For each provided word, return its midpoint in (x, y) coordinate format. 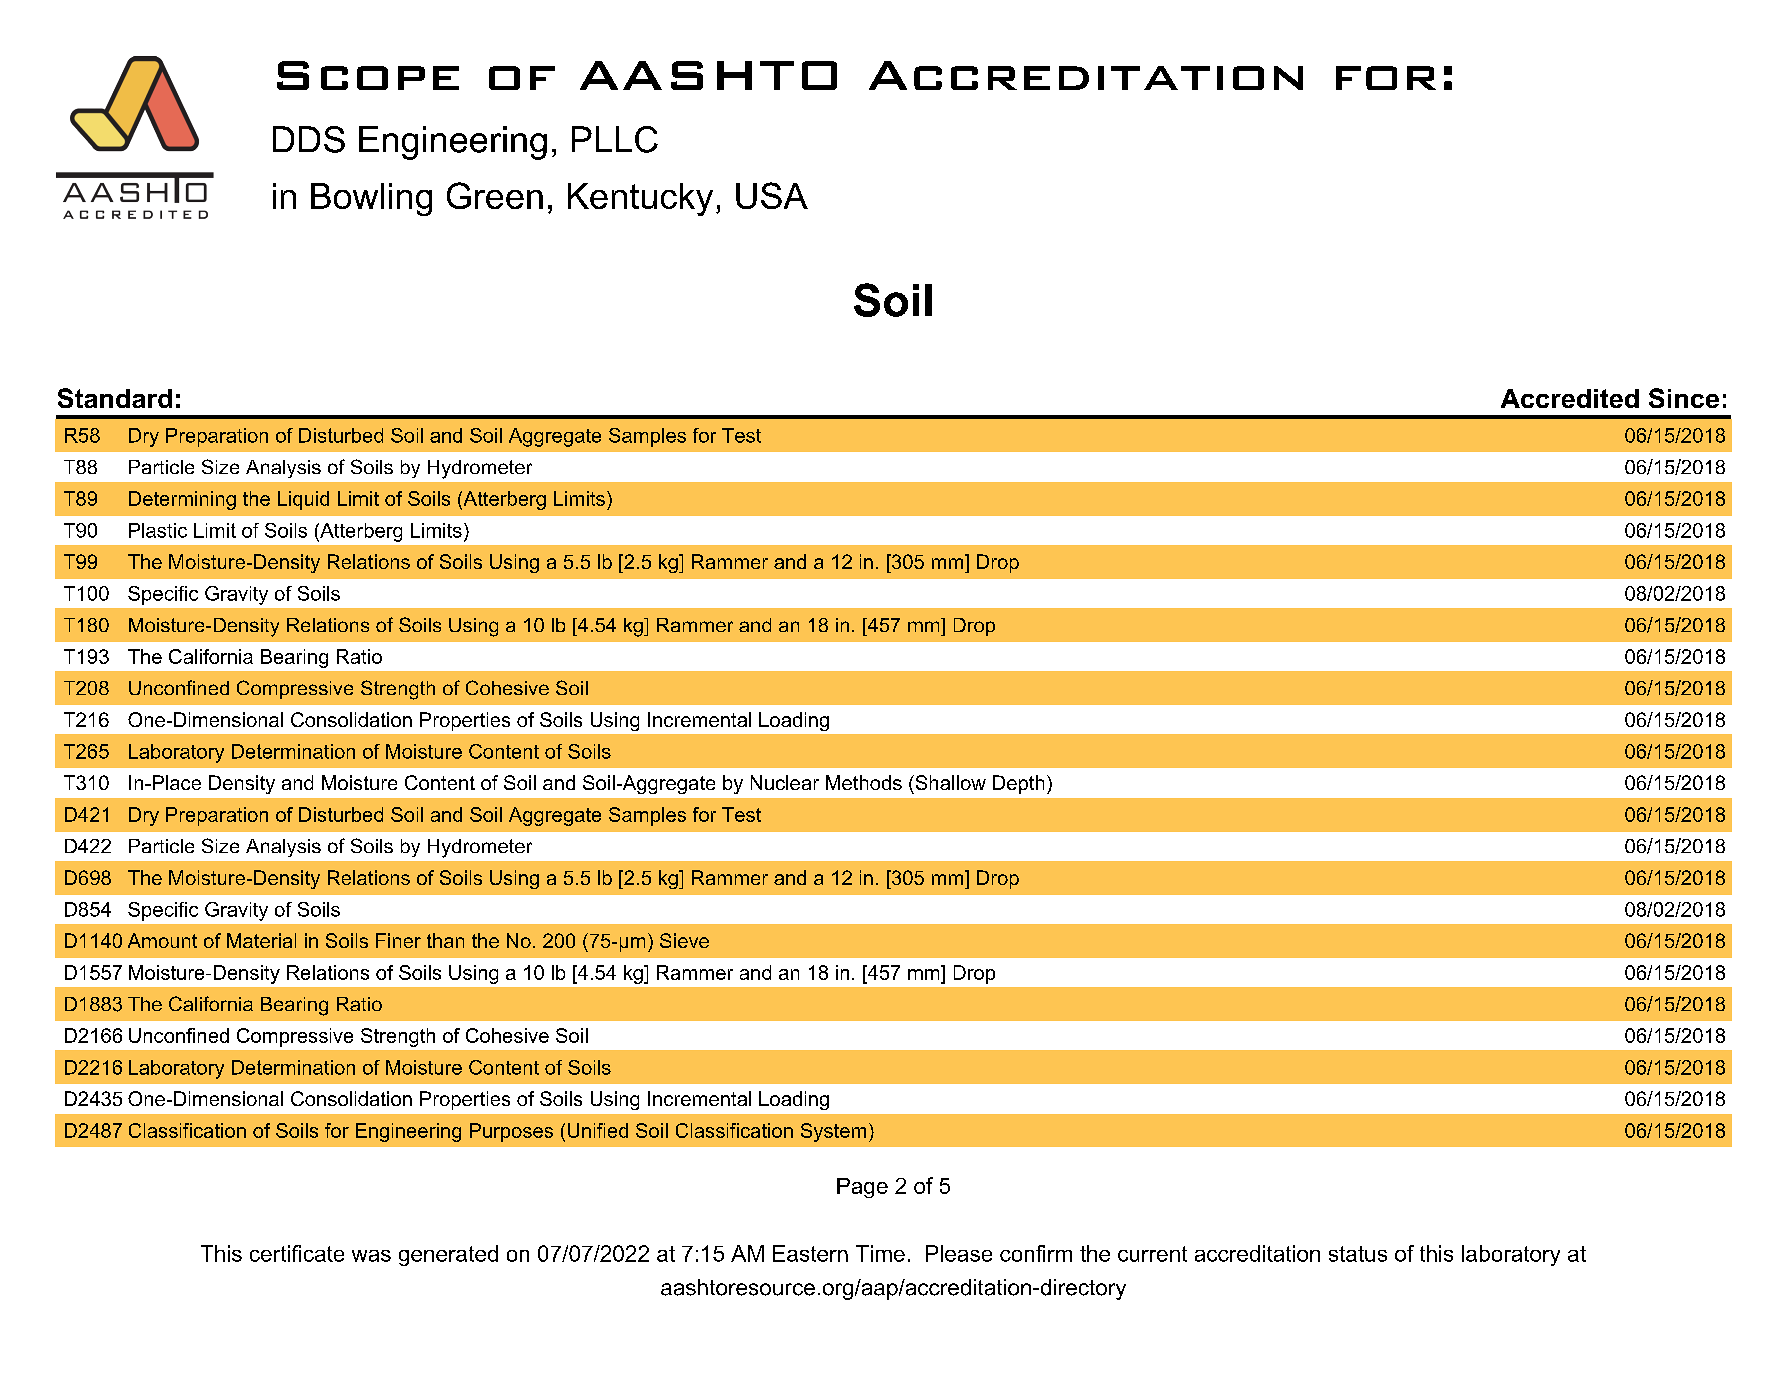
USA (772, 195)
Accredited (1570, 398)
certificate (297, 1253)
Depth (1018, 784)
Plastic (158, 530)
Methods (864, 782)
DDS (309, 139)
